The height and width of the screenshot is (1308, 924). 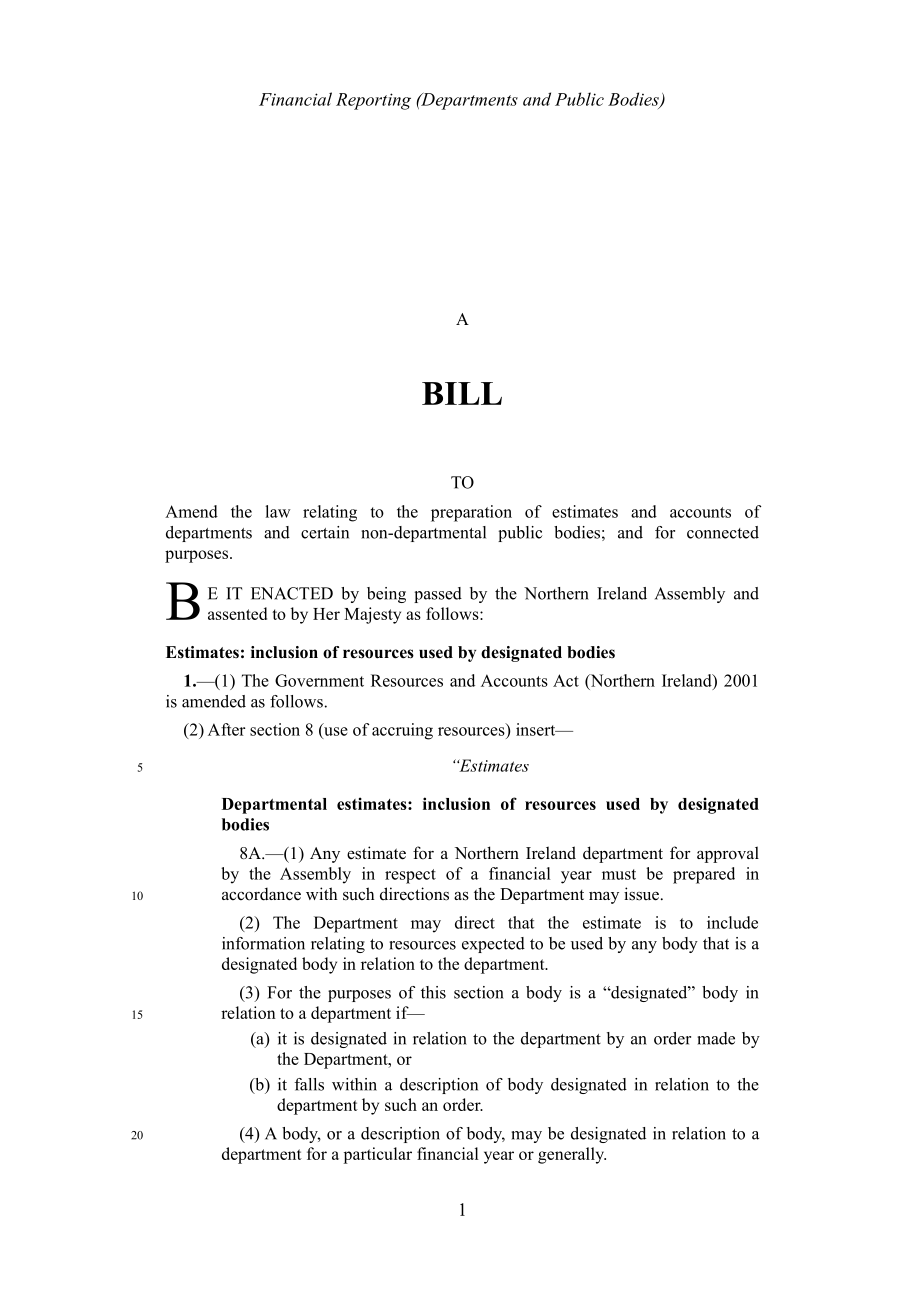 I want to click on generally, so click(x=572, y=1155).
